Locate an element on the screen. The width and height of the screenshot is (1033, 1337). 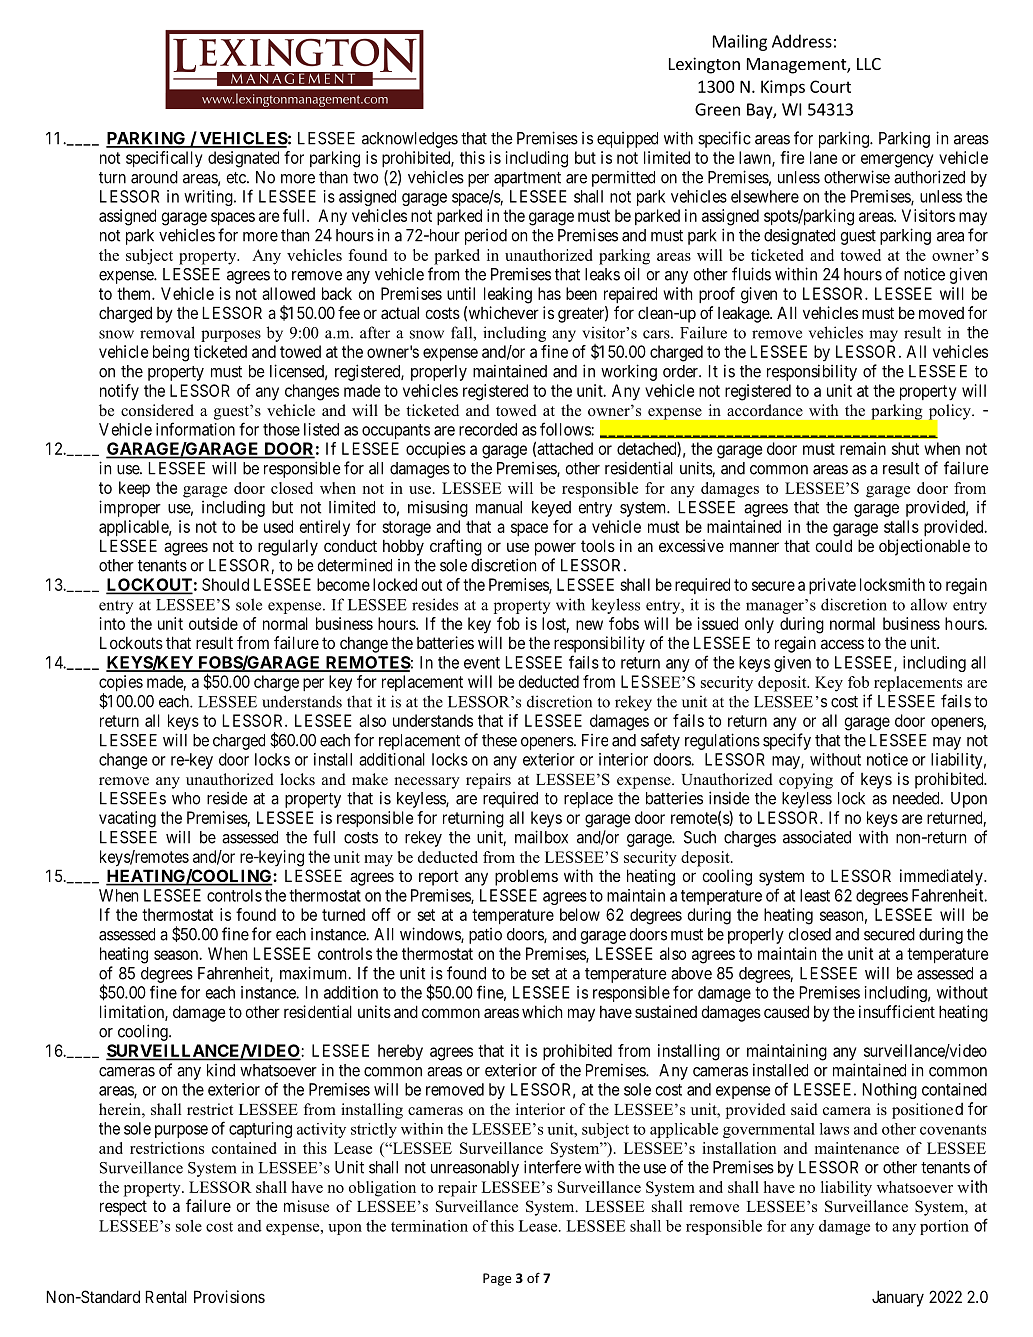
information is located at coordinates (195, 429).
